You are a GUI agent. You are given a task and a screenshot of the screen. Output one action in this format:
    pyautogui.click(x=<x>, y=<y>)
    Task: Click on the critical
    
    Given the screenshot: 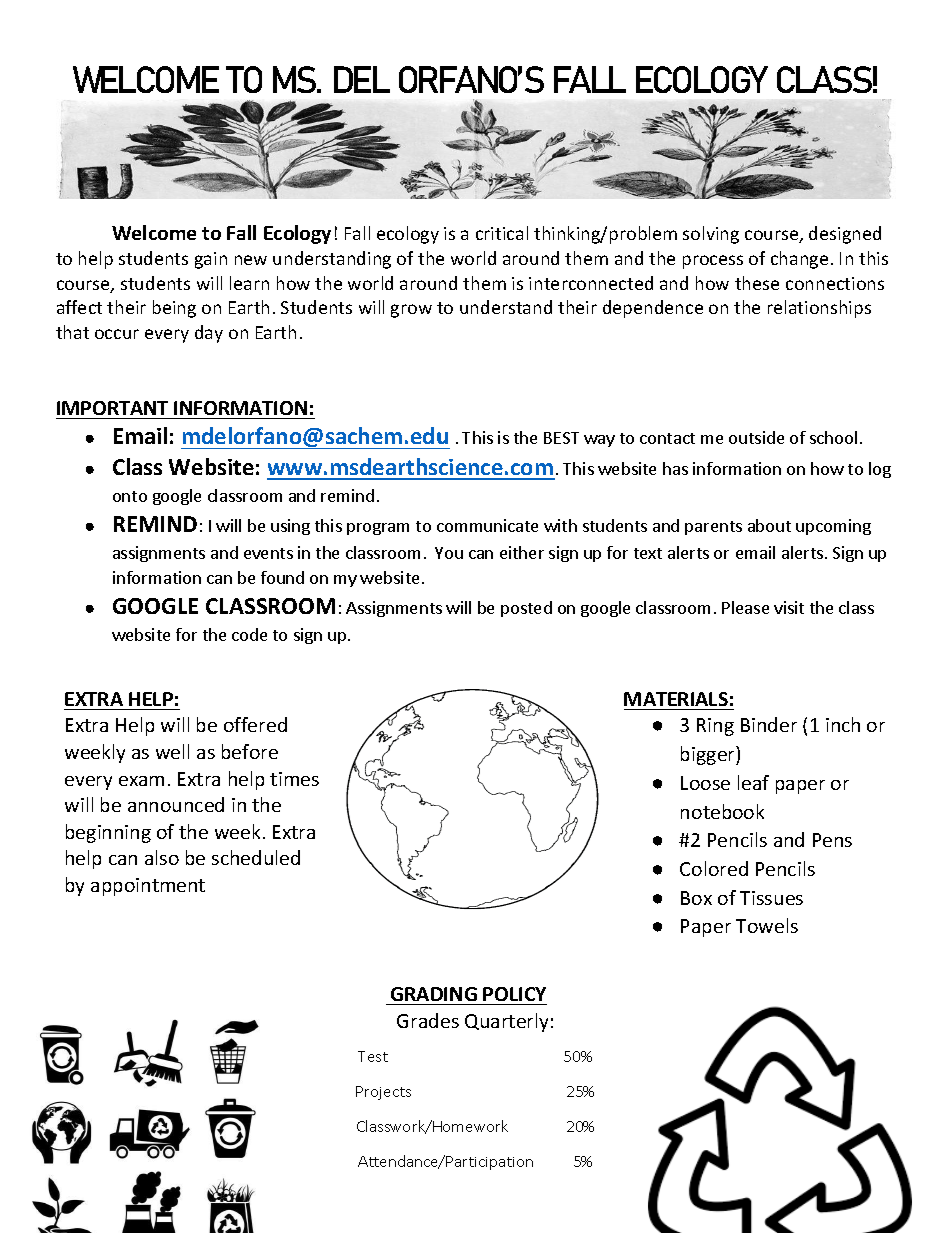 What is the action you would take?
    pyautogui.click(x=502, y=233)
